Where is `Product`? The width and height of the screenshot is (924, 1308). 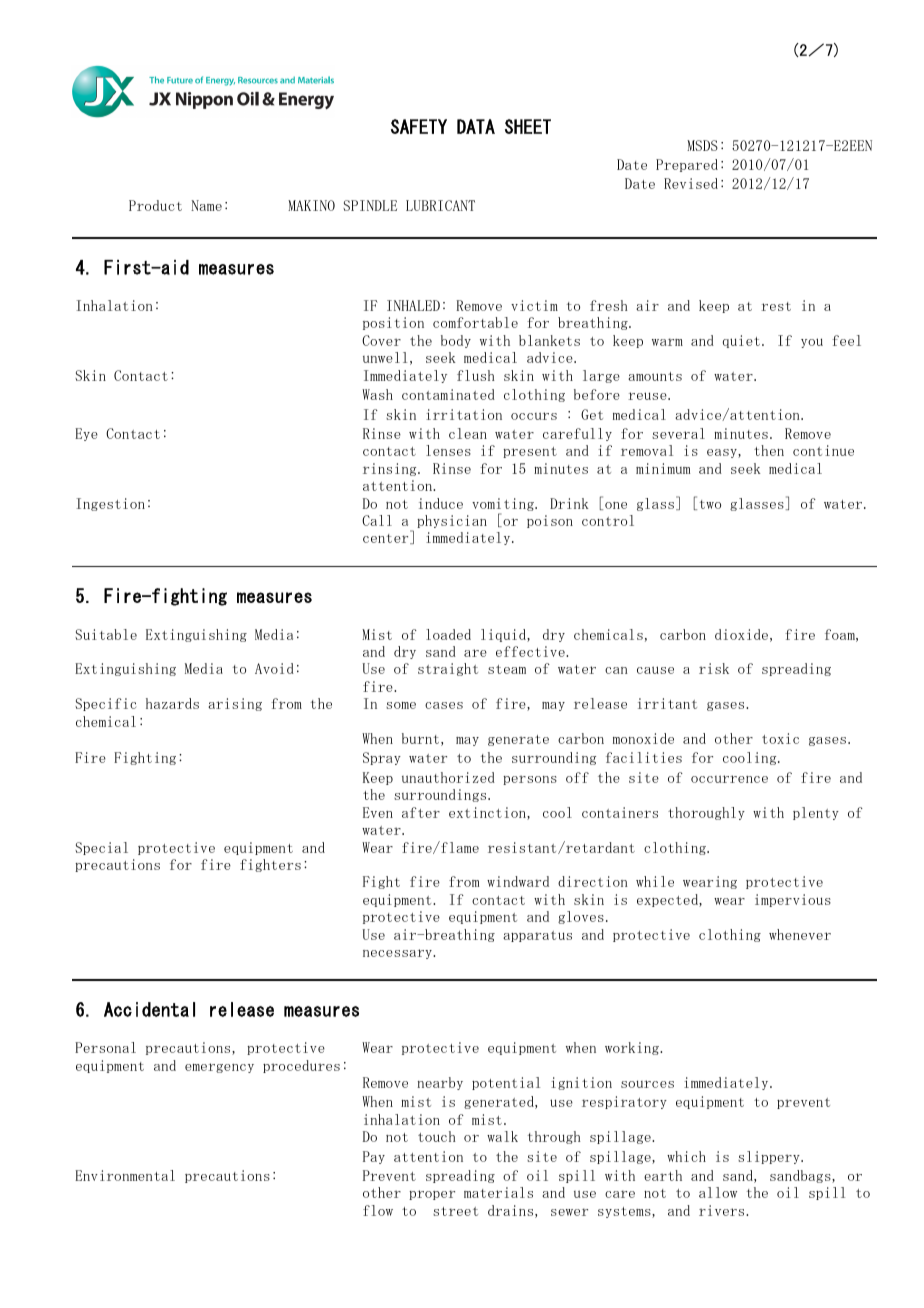
Product is located at coordinates (155, 205).
